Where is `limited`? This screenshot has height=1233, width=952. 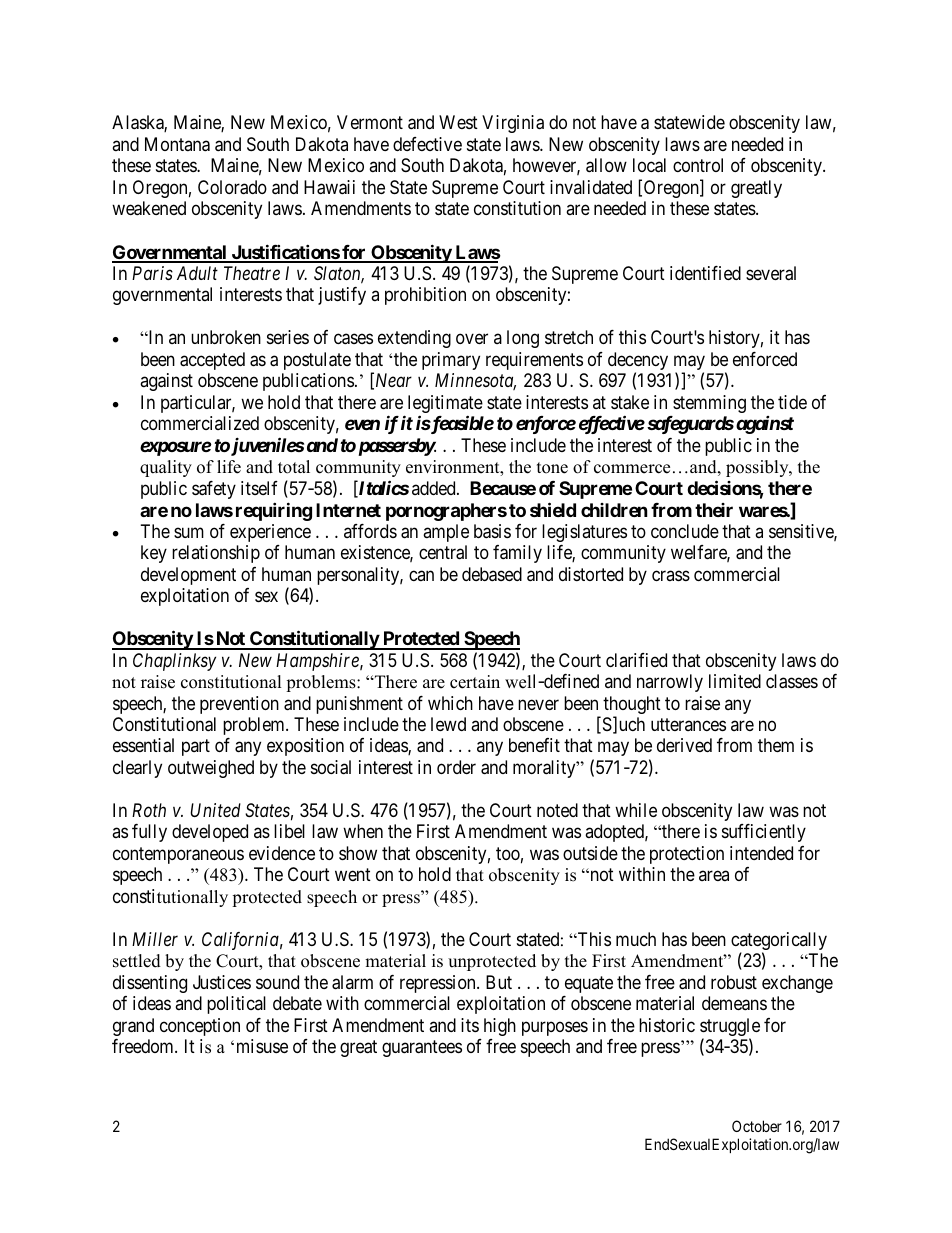
limited is located at coordinates (735, 681).
